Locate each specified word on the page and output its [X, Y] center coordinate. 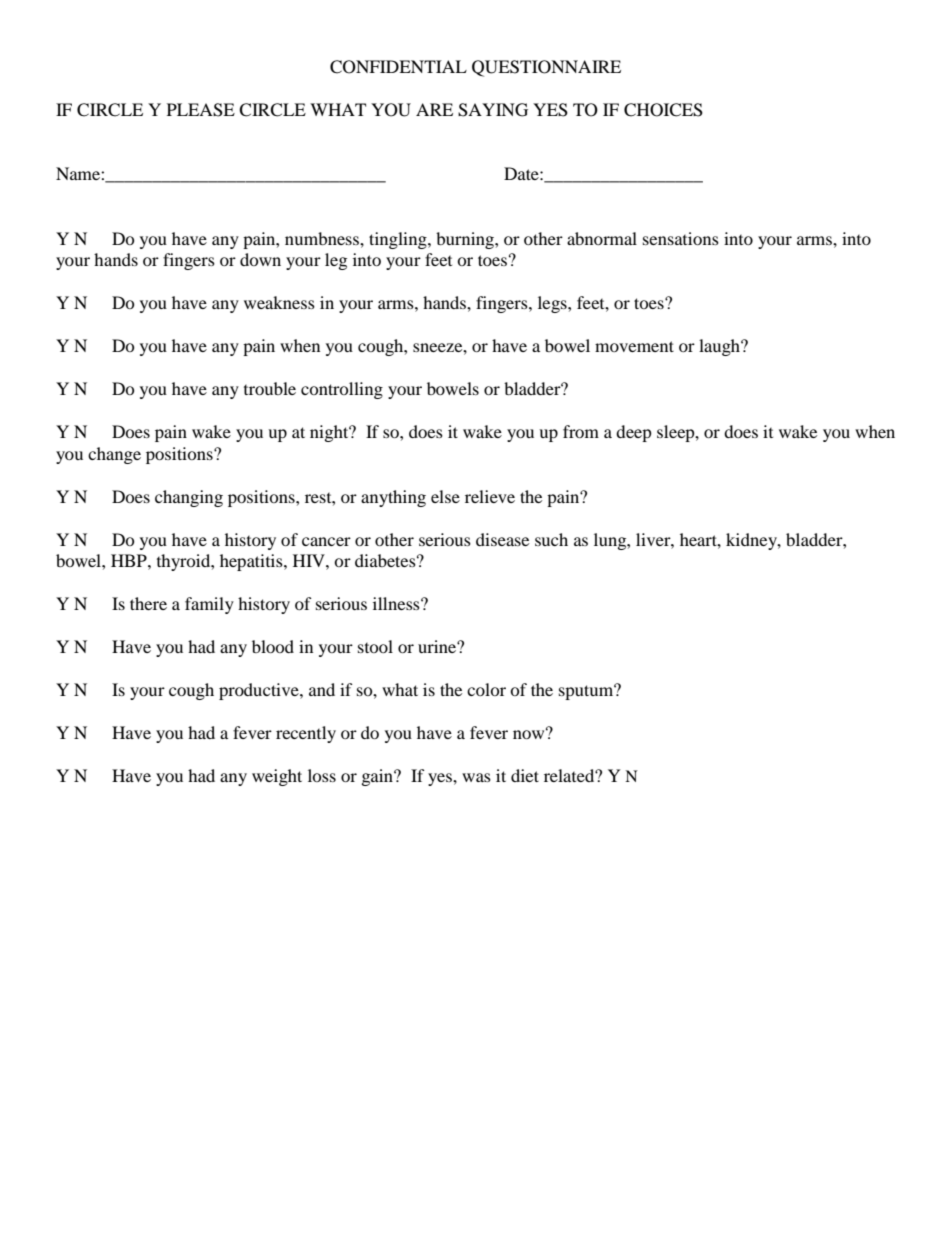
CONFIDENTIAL [398, 67]
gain [378, 777]
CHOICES [663, 110]
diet [525, 775]
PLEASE [201, 110]
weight [277, 777]
